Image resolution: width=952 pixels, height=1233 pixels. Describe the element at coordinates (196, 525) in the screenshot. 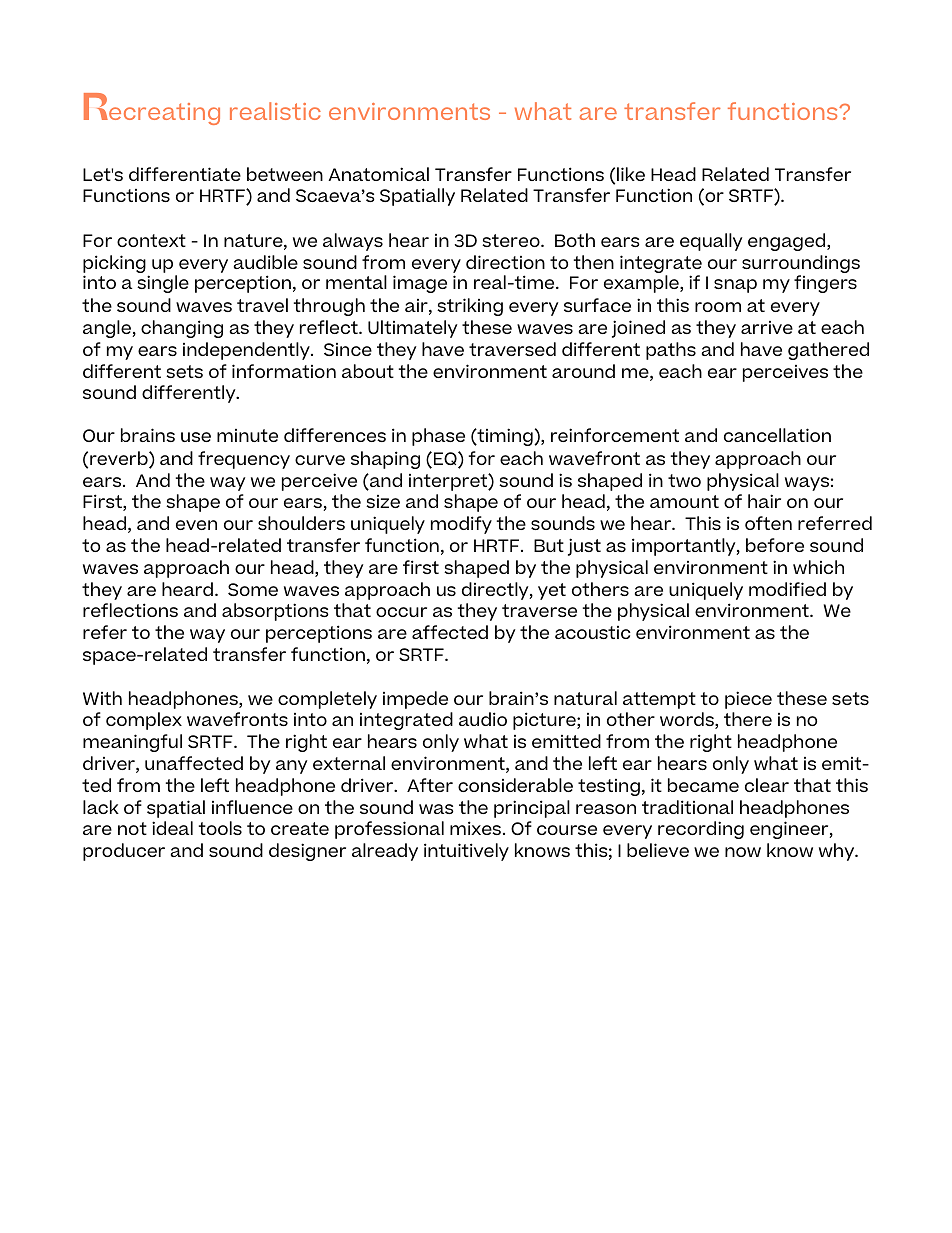

I see `even` at that location.
